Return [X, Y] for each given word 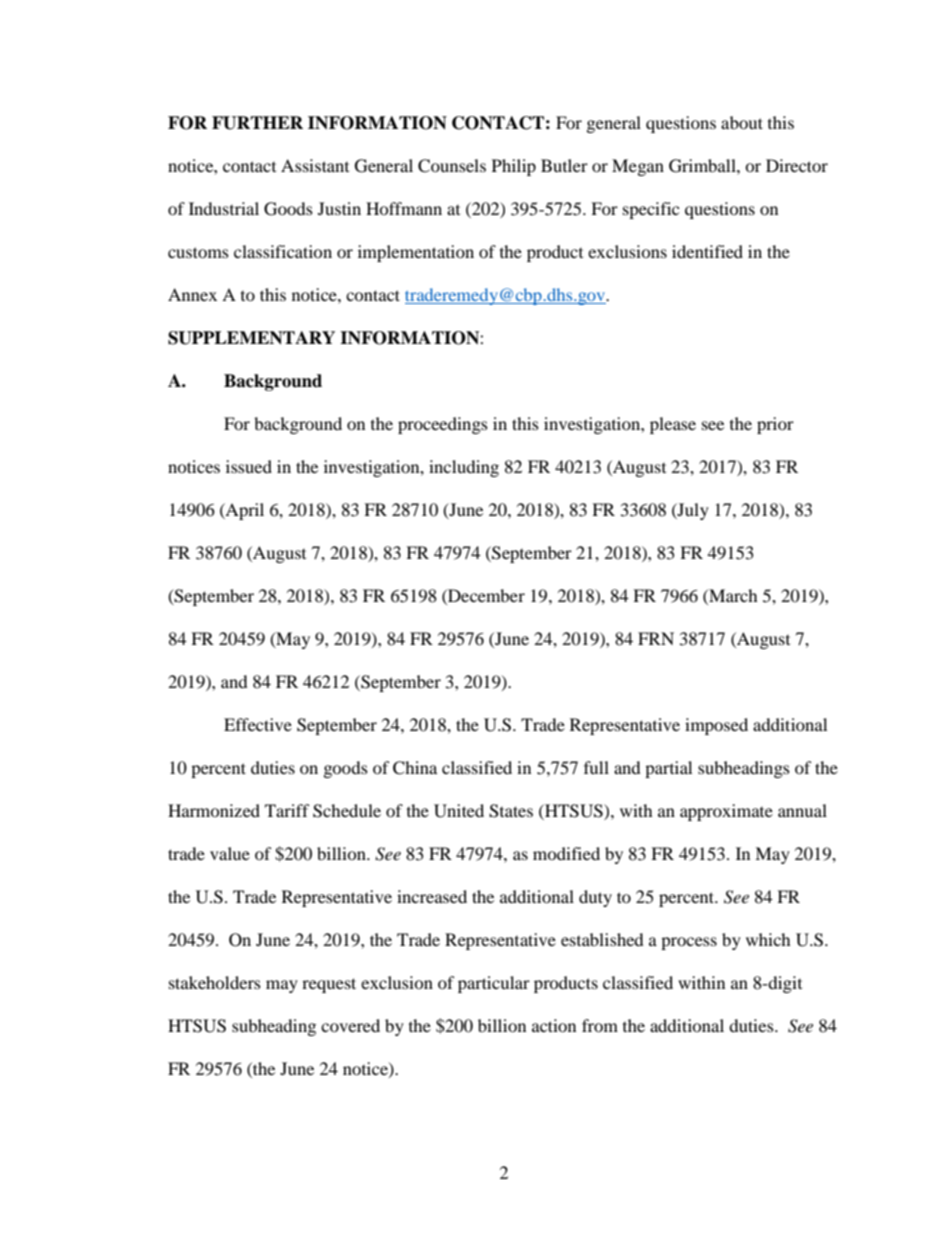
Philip [514, 167]
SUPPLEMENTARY [251, 338]
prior [775, 425]
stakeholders [215, 982]
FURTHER [257, 123]
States [511, 811]
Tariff [287, 810]
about [742, 122]
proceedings [443, 425]
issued [249, 466]
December [485, 595]
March [732, 595]
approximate [726, 812]
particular [494, 984]
